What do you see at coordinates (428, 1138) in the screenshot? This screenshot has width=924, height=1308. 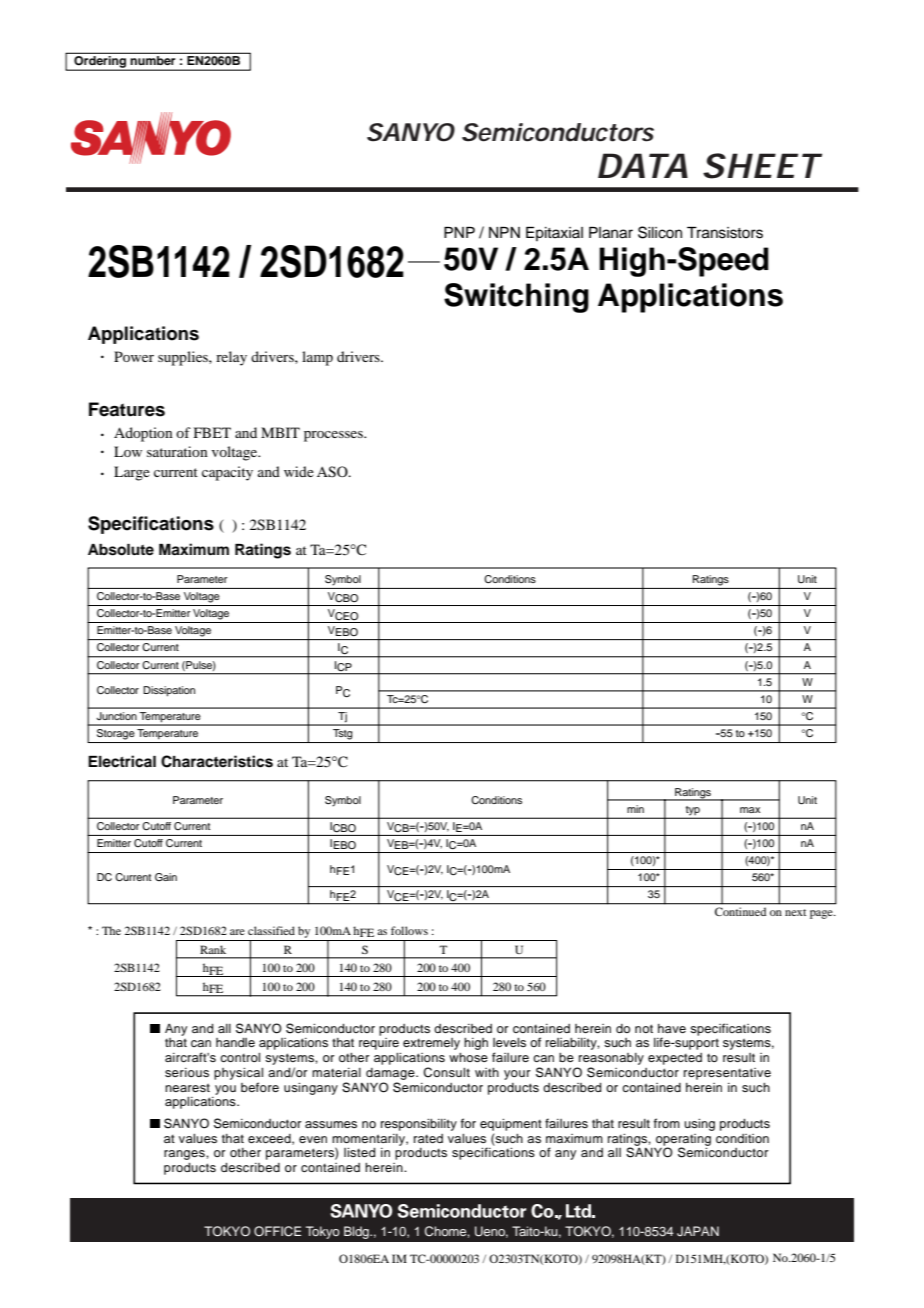 I see `rated` at bounding box center [428, 1138].
